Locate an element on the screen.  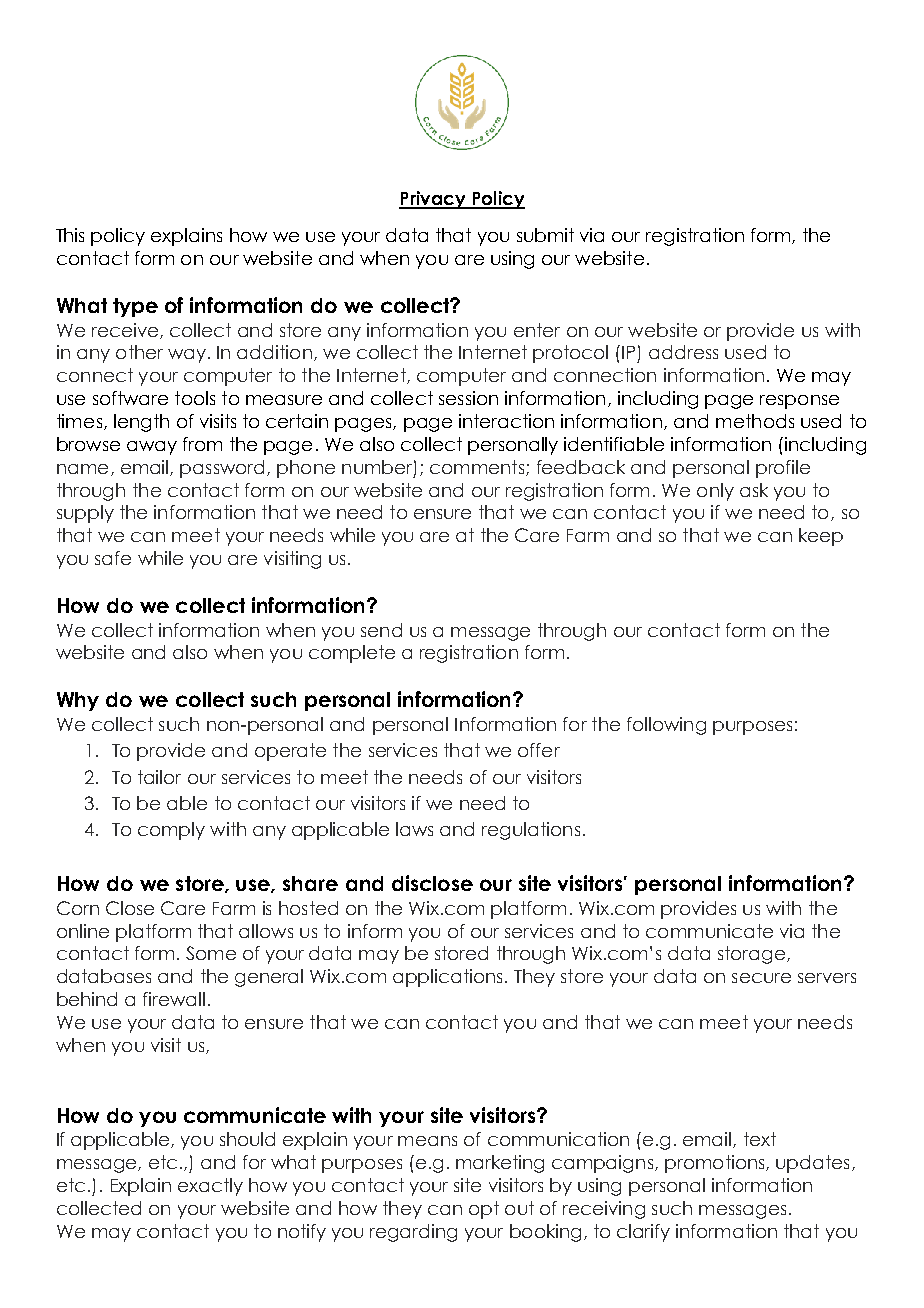
safe is located at coordinates (113, 558).
